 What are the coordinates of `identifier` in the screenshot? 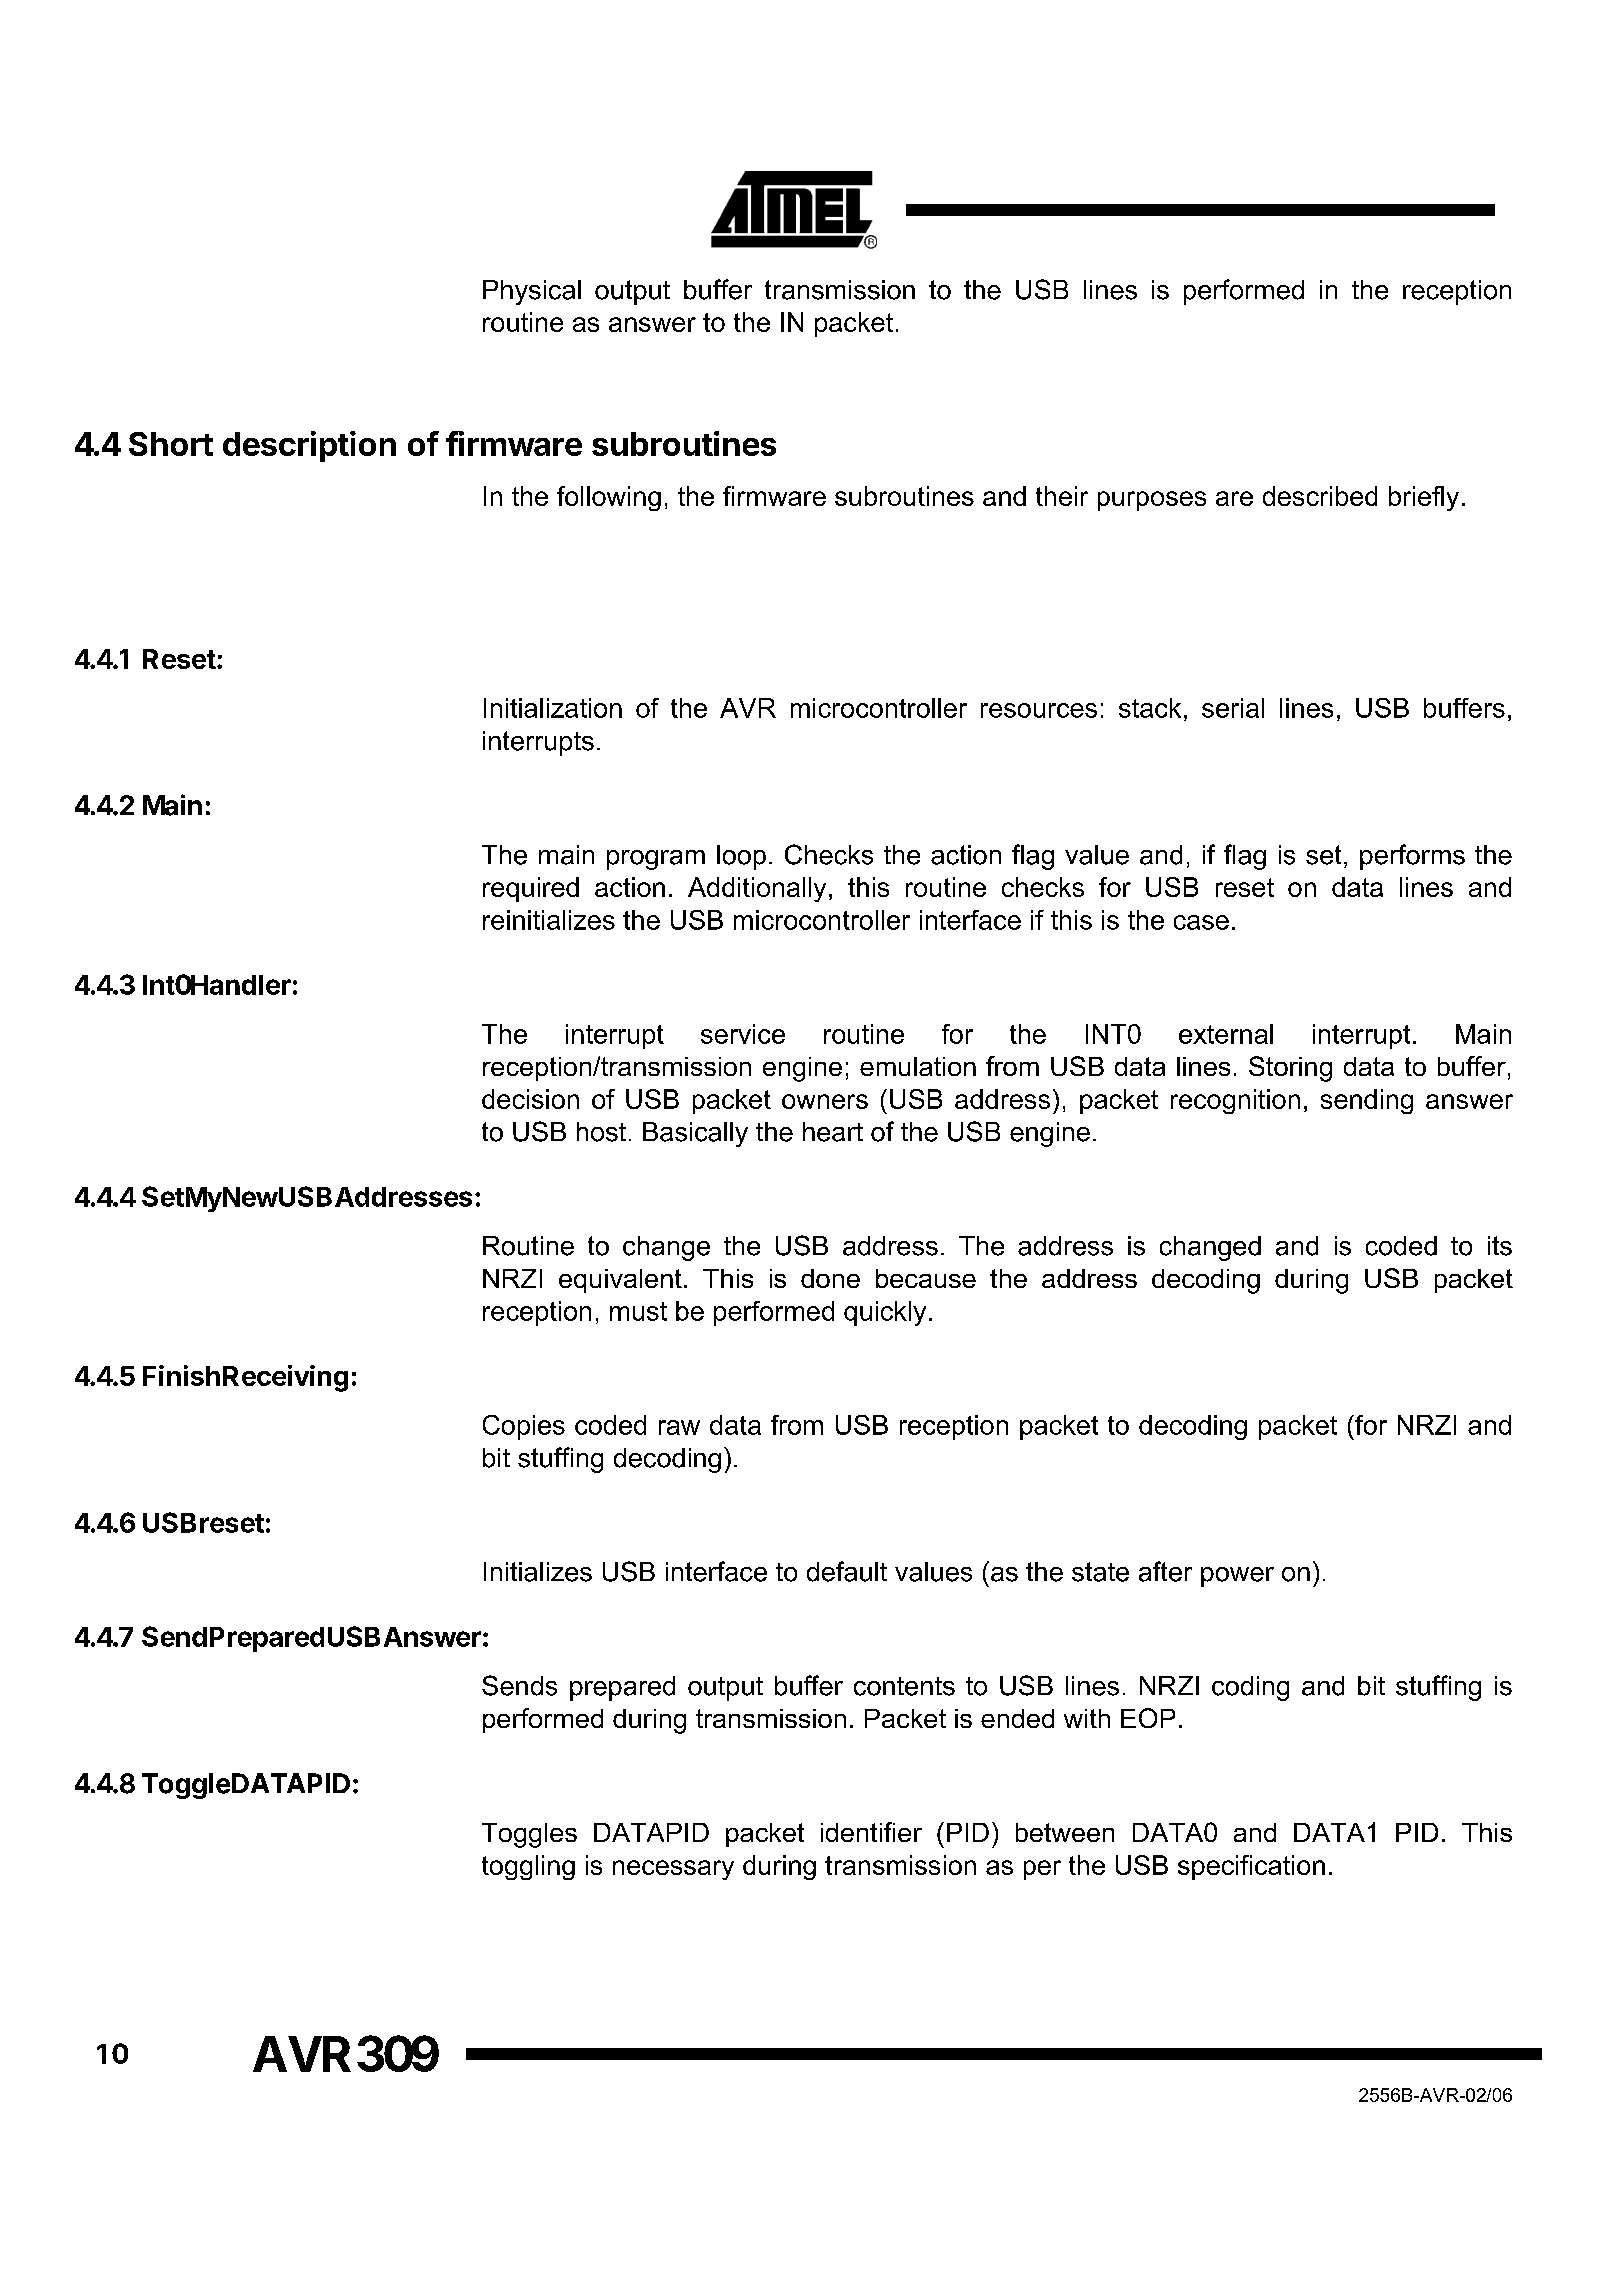 It's located at (871, 1832).
